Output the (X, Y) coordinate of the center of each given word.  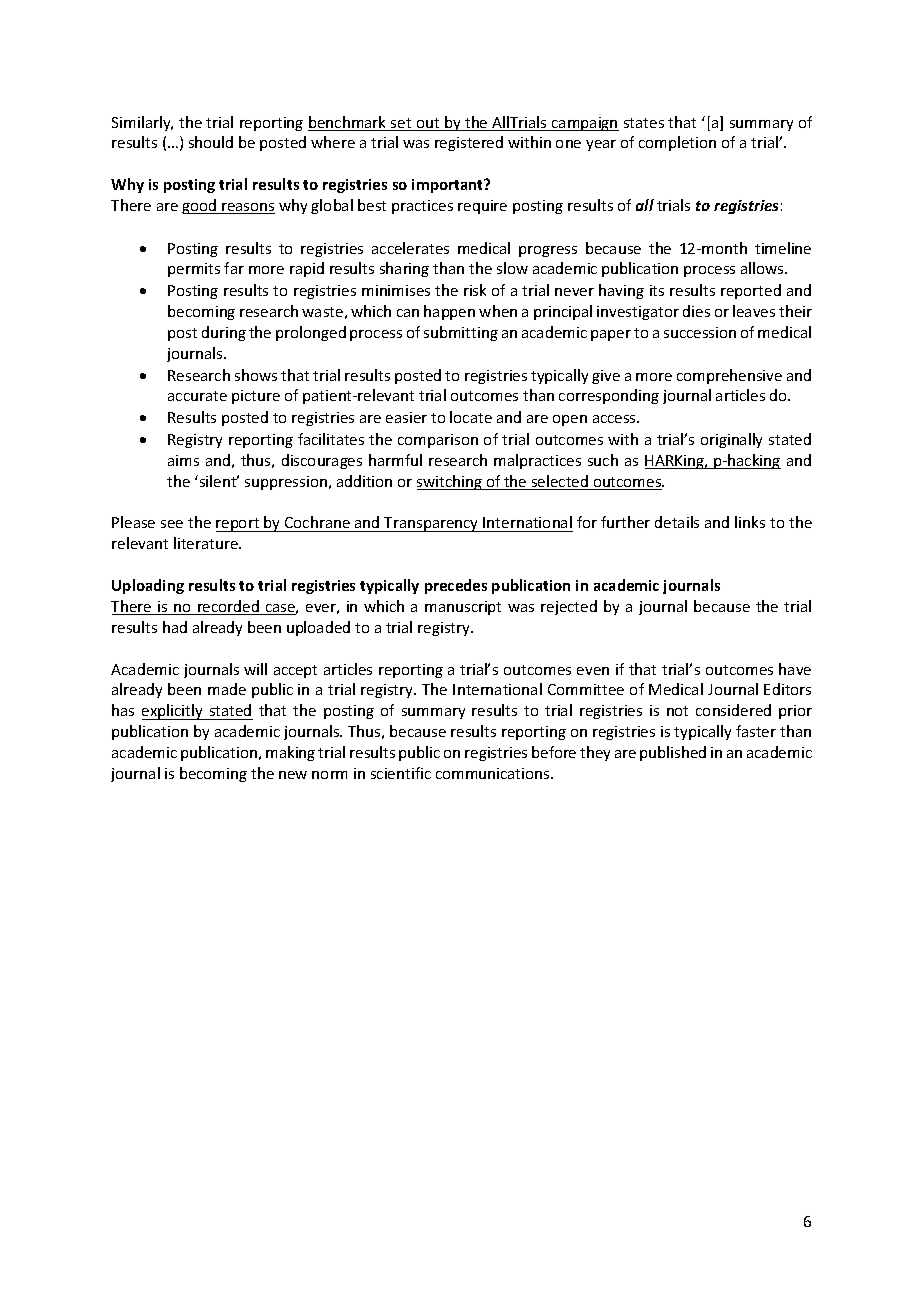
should (211, 142)
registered (469, 143)
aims (183, 460)
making (290, 753)
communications (494, 773)
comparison (438, 441)
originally (731, 440)
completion (677, 143)
